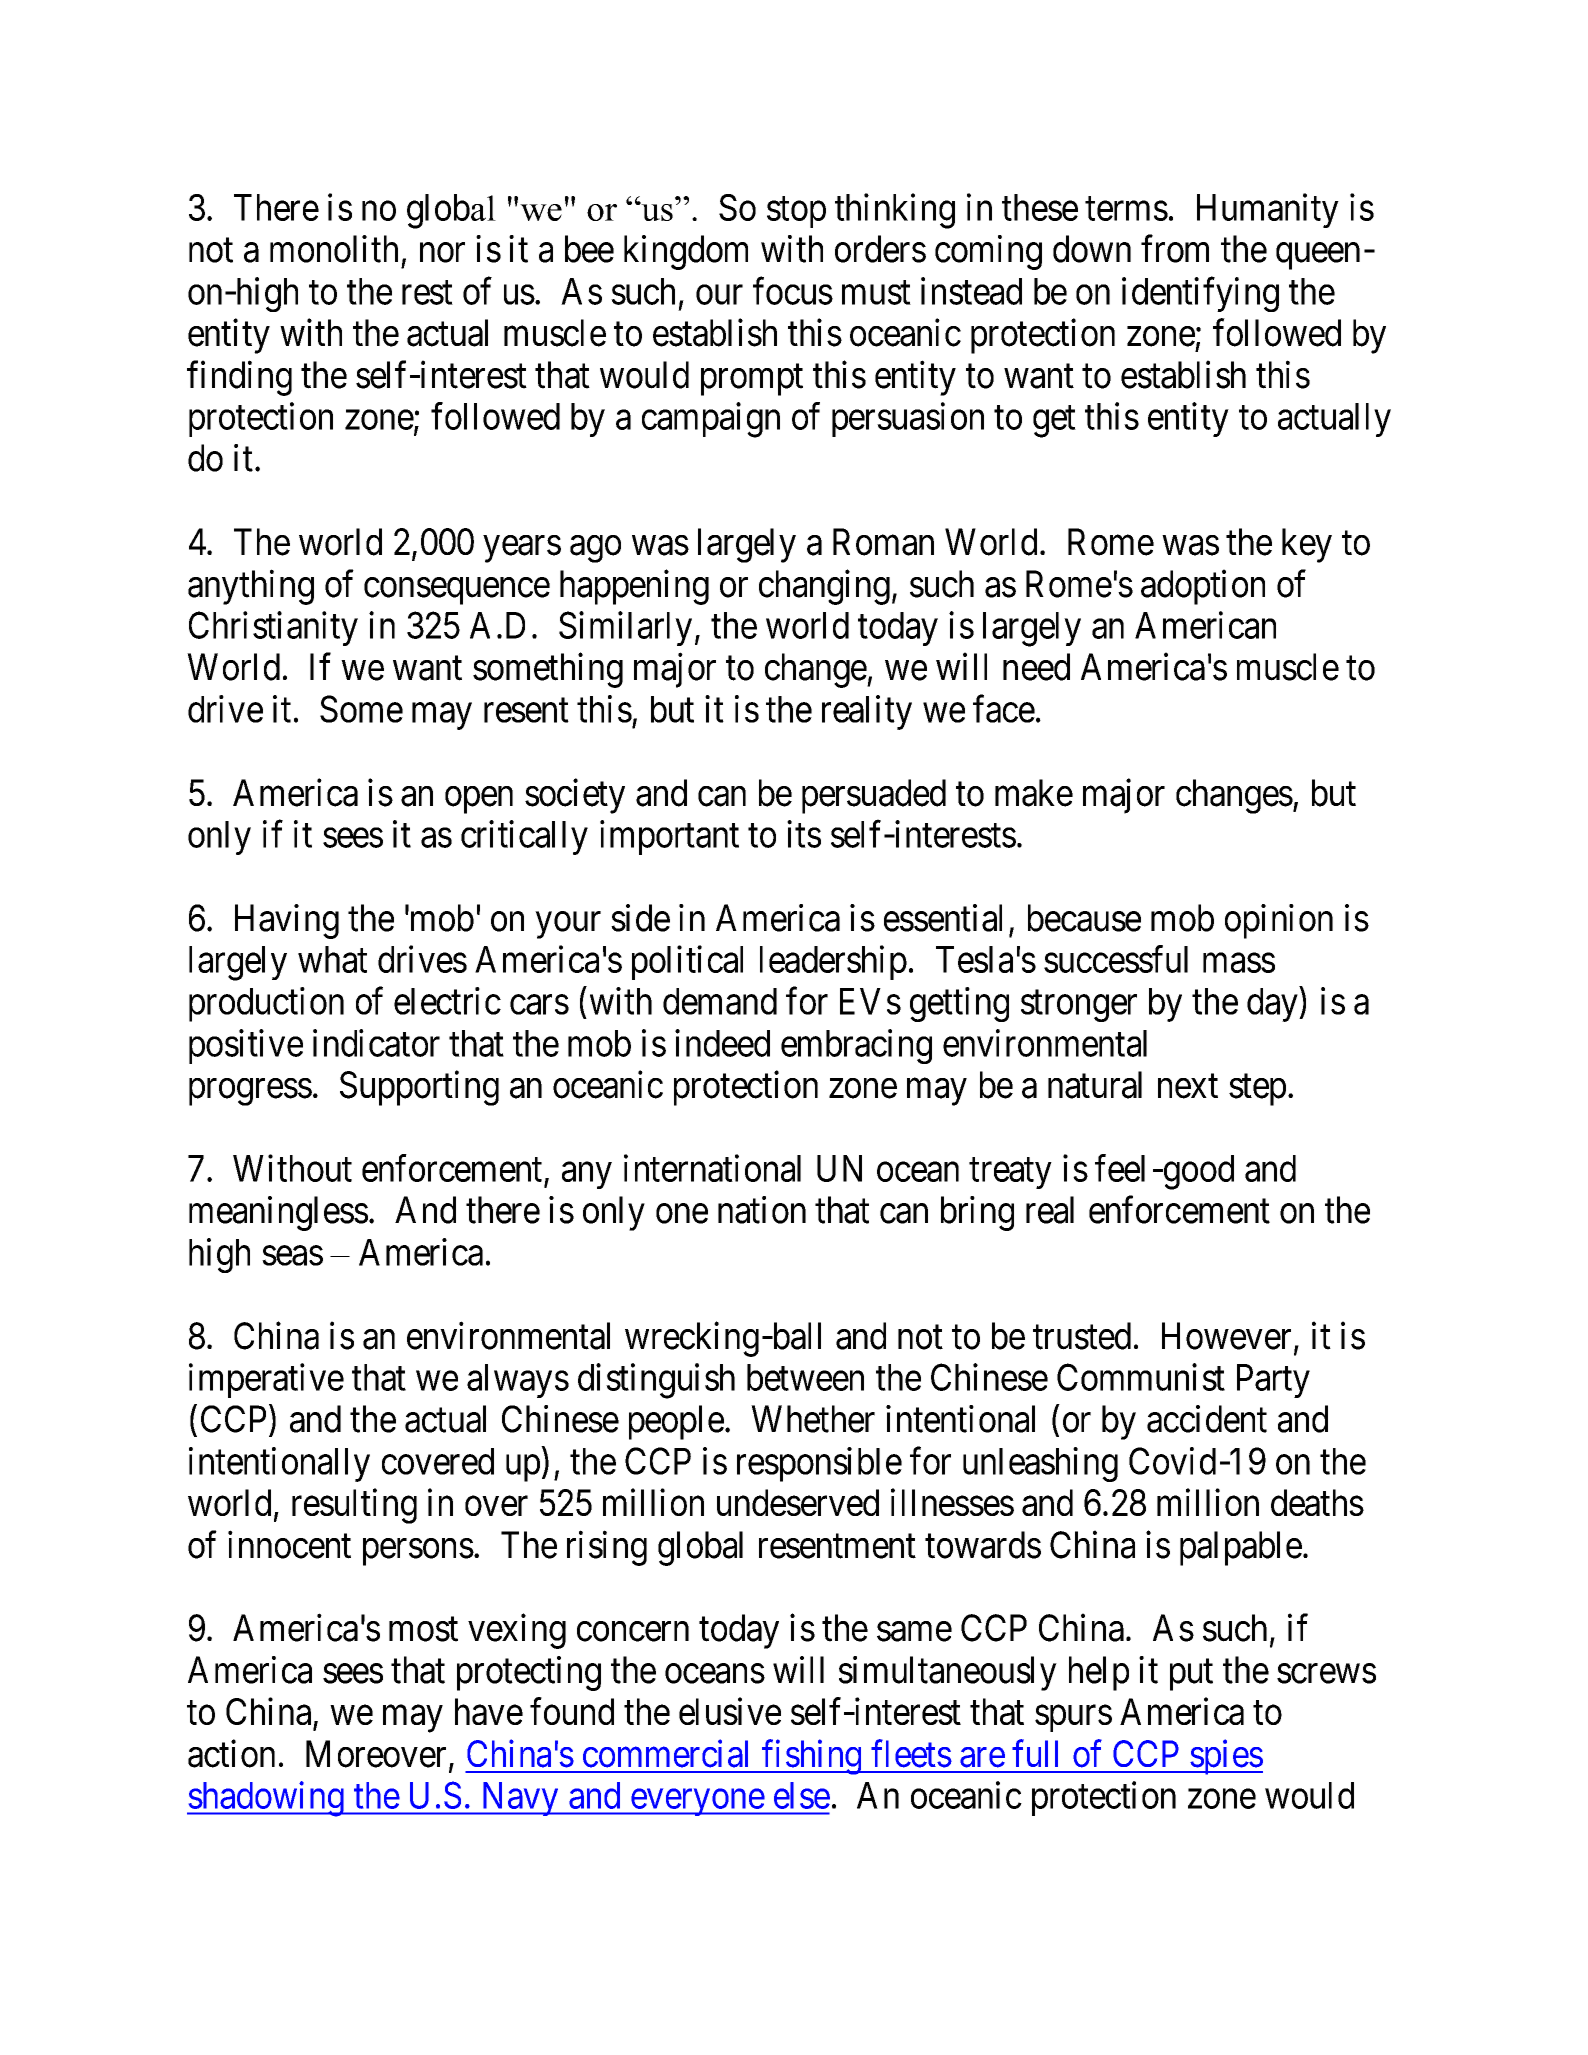 This image has width=1588, height=2055. I want to click on changing, so click(824, 587).
